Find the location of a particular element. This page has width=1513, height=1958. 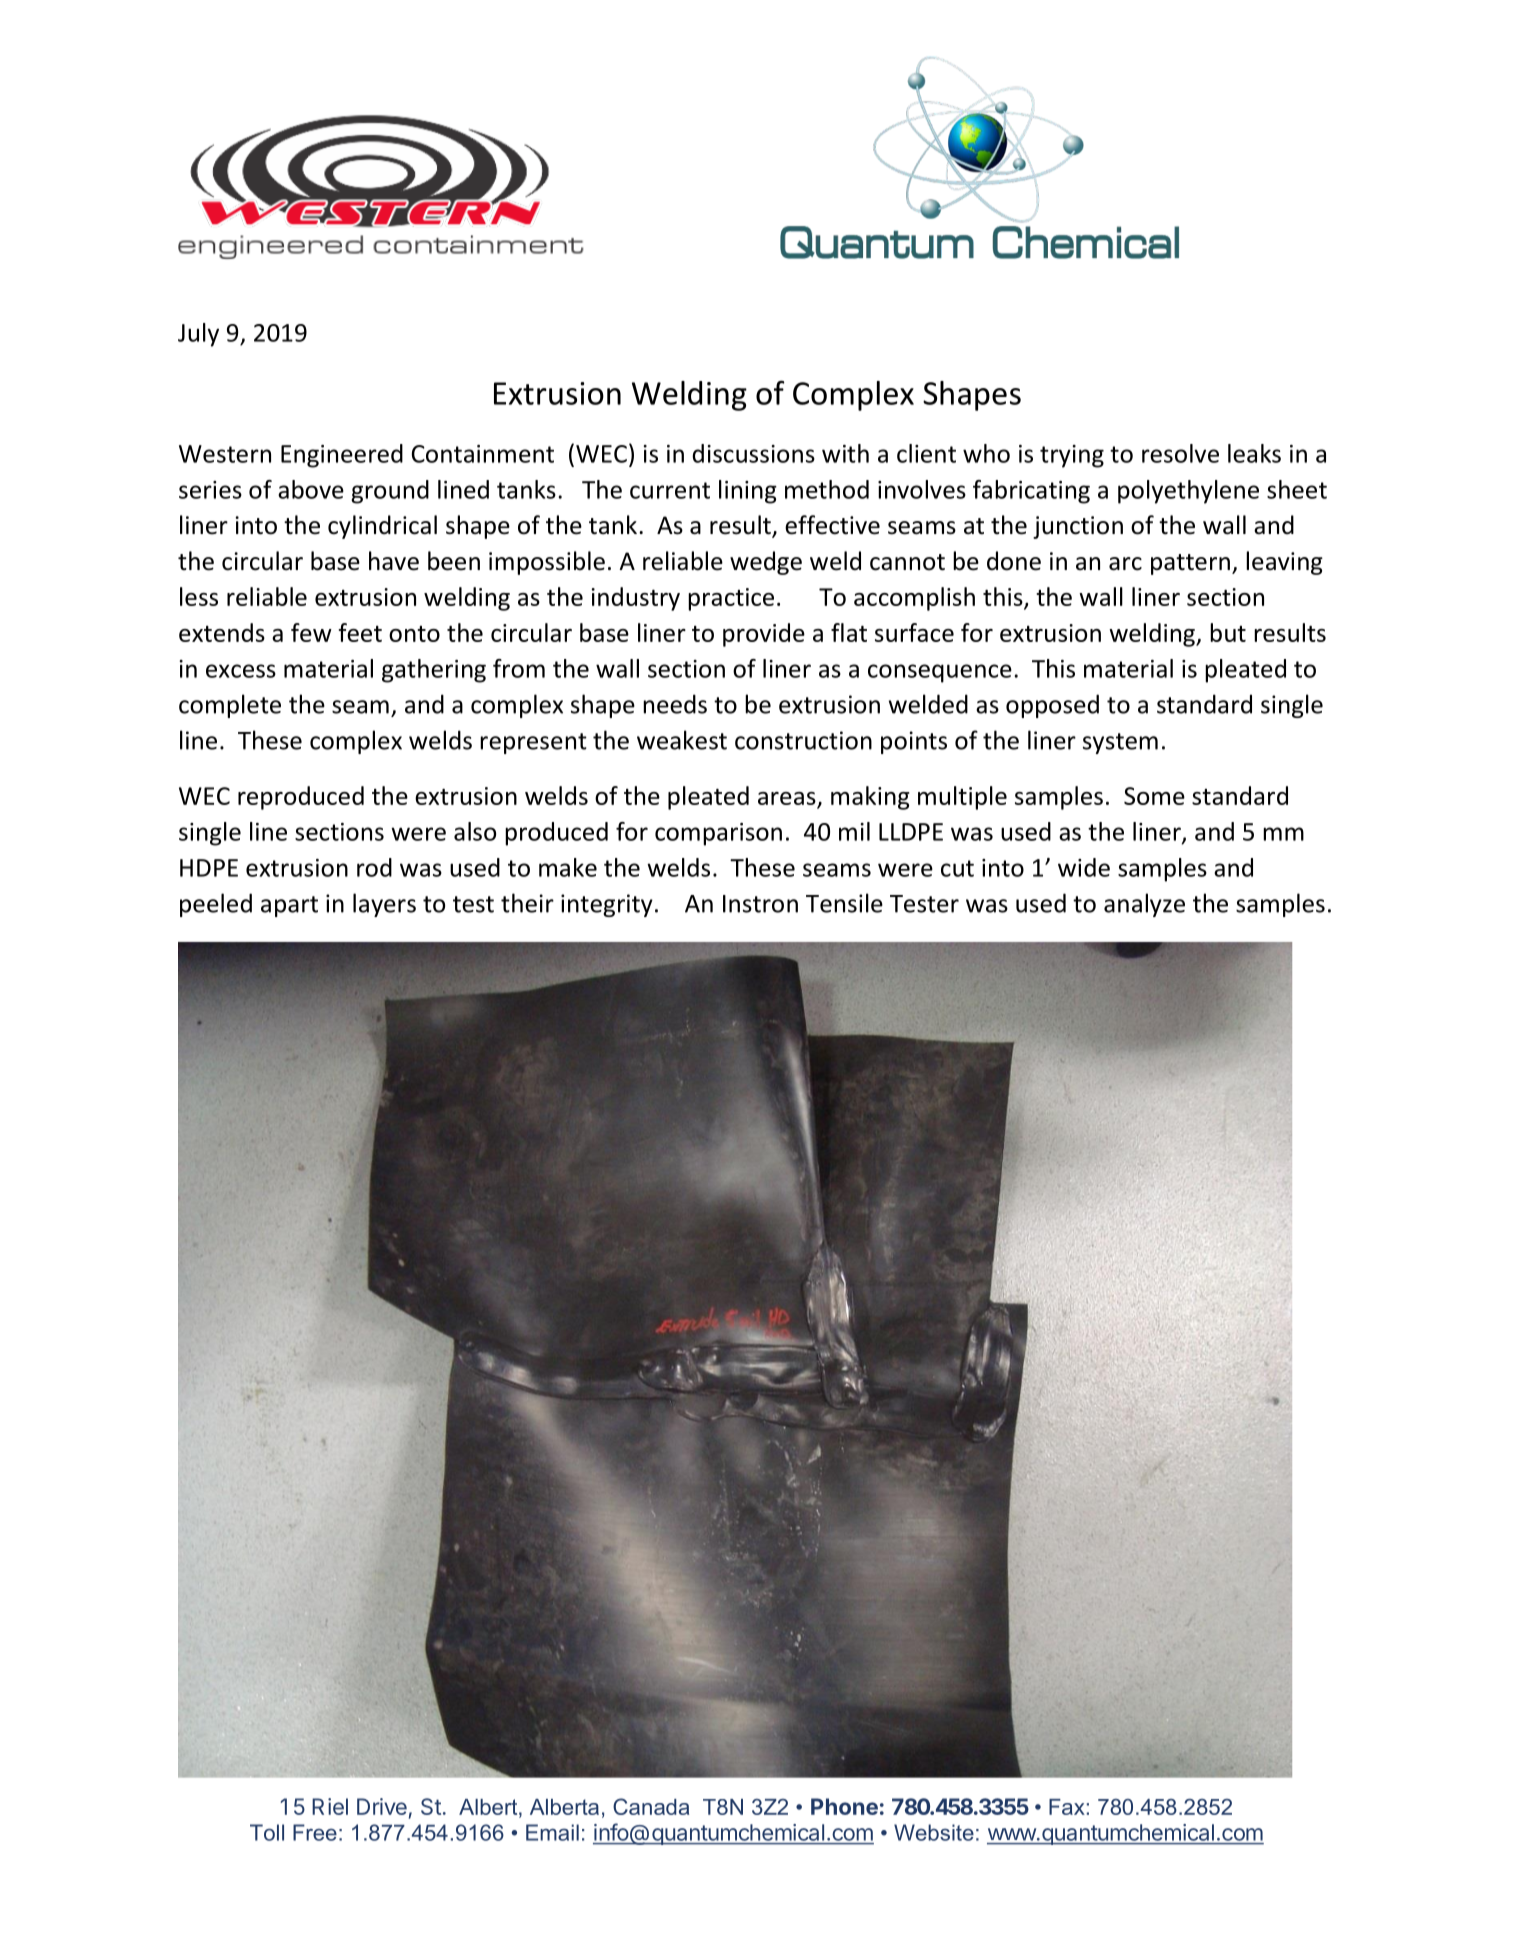

Canada is located at coordinates (651, 1806).
